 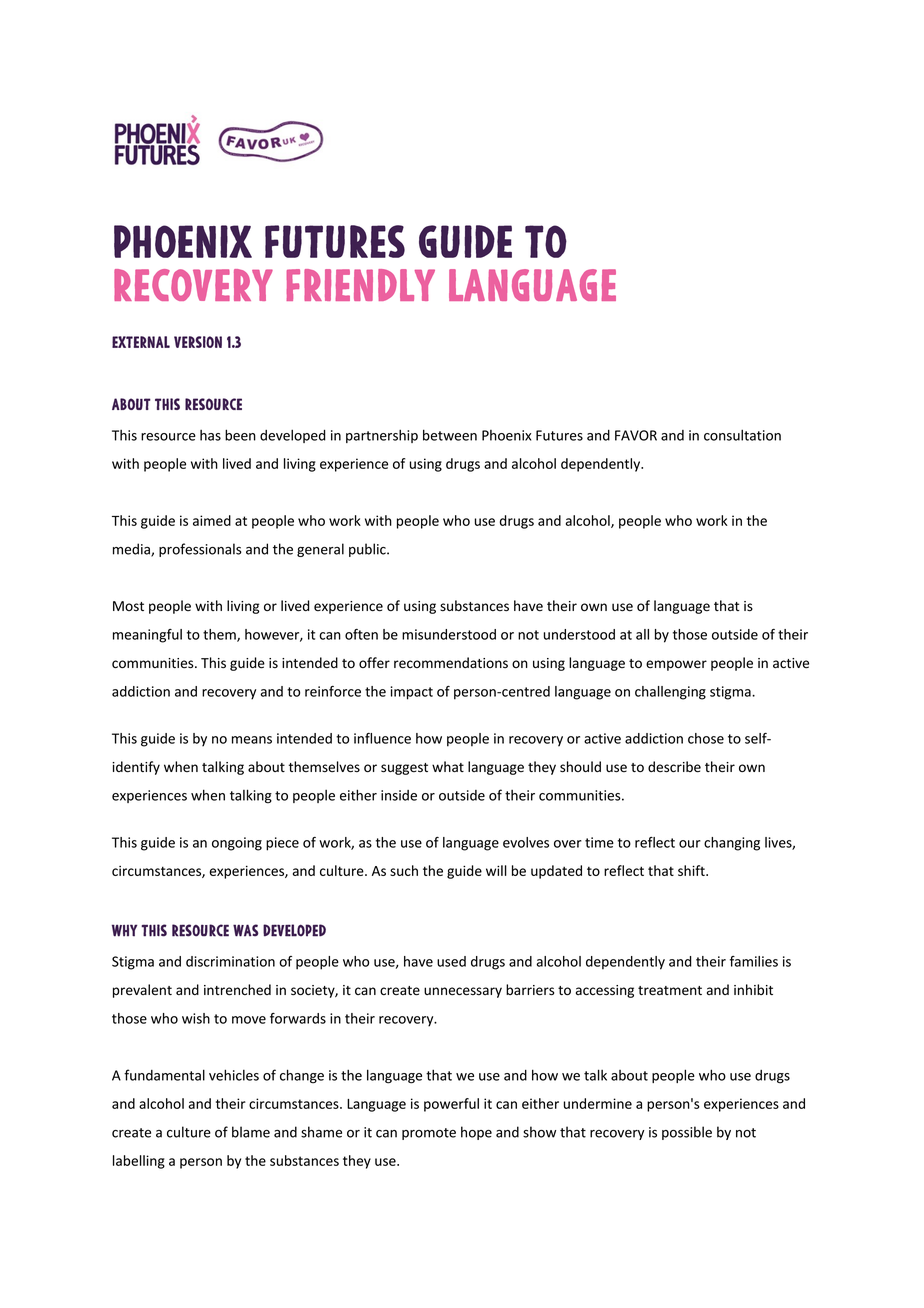 I want to click on between, so click(x=450, y=435).
